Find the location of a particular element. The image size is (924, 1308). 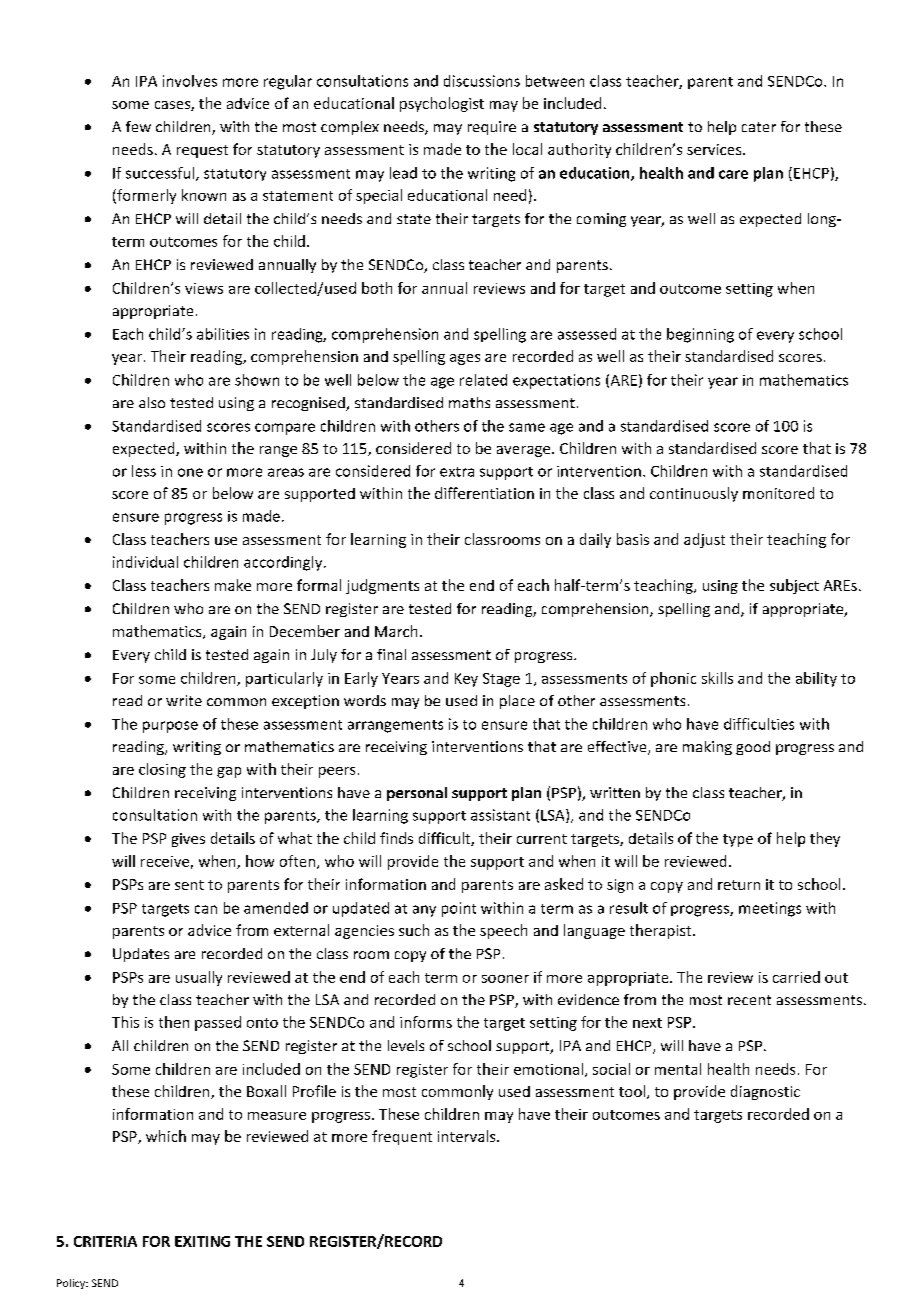

cater is located at coordinates (759, 127).
